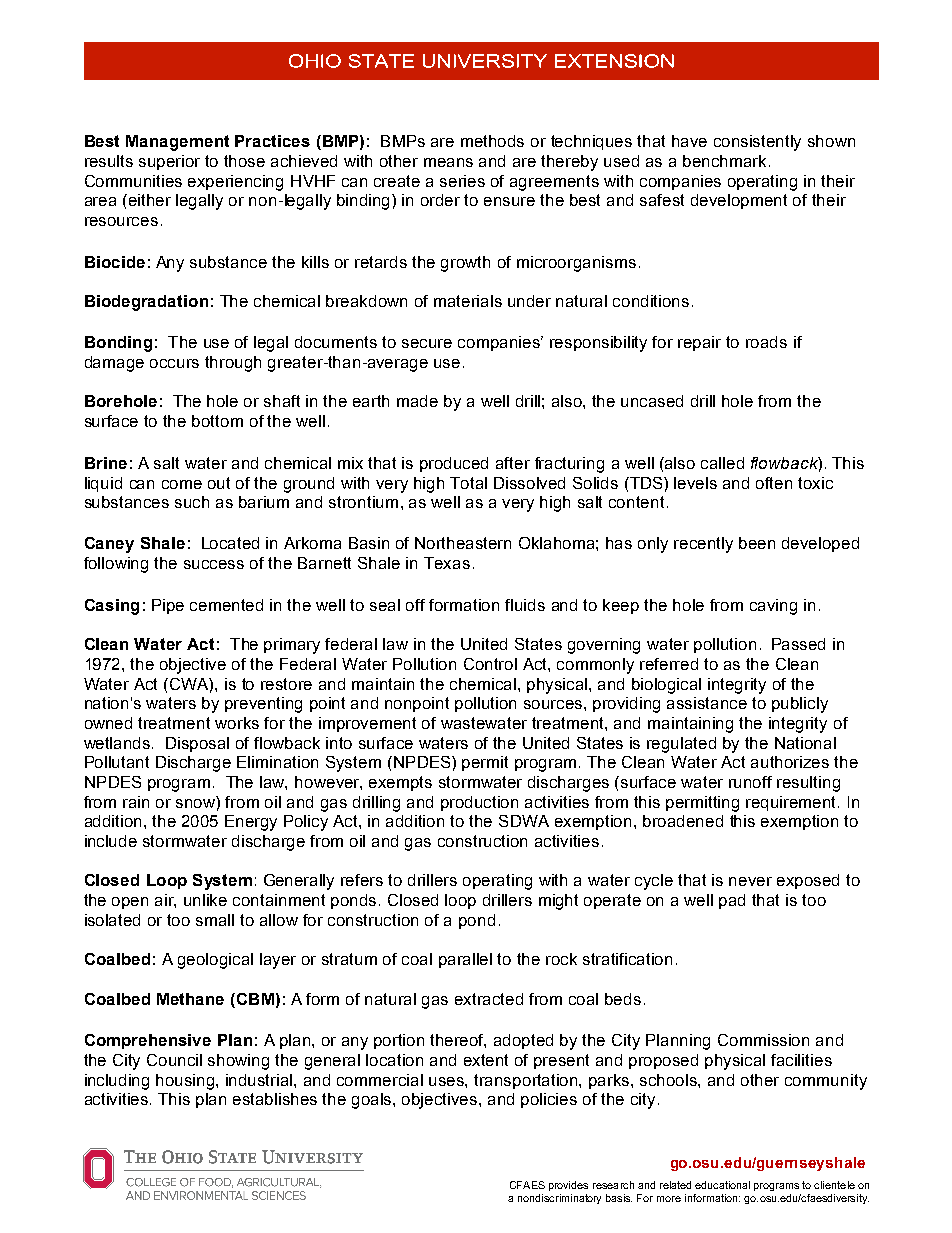  What do you see at coordinates (197, 744) in the page?
I see `Disposal` at bounding box center [197, 744].
